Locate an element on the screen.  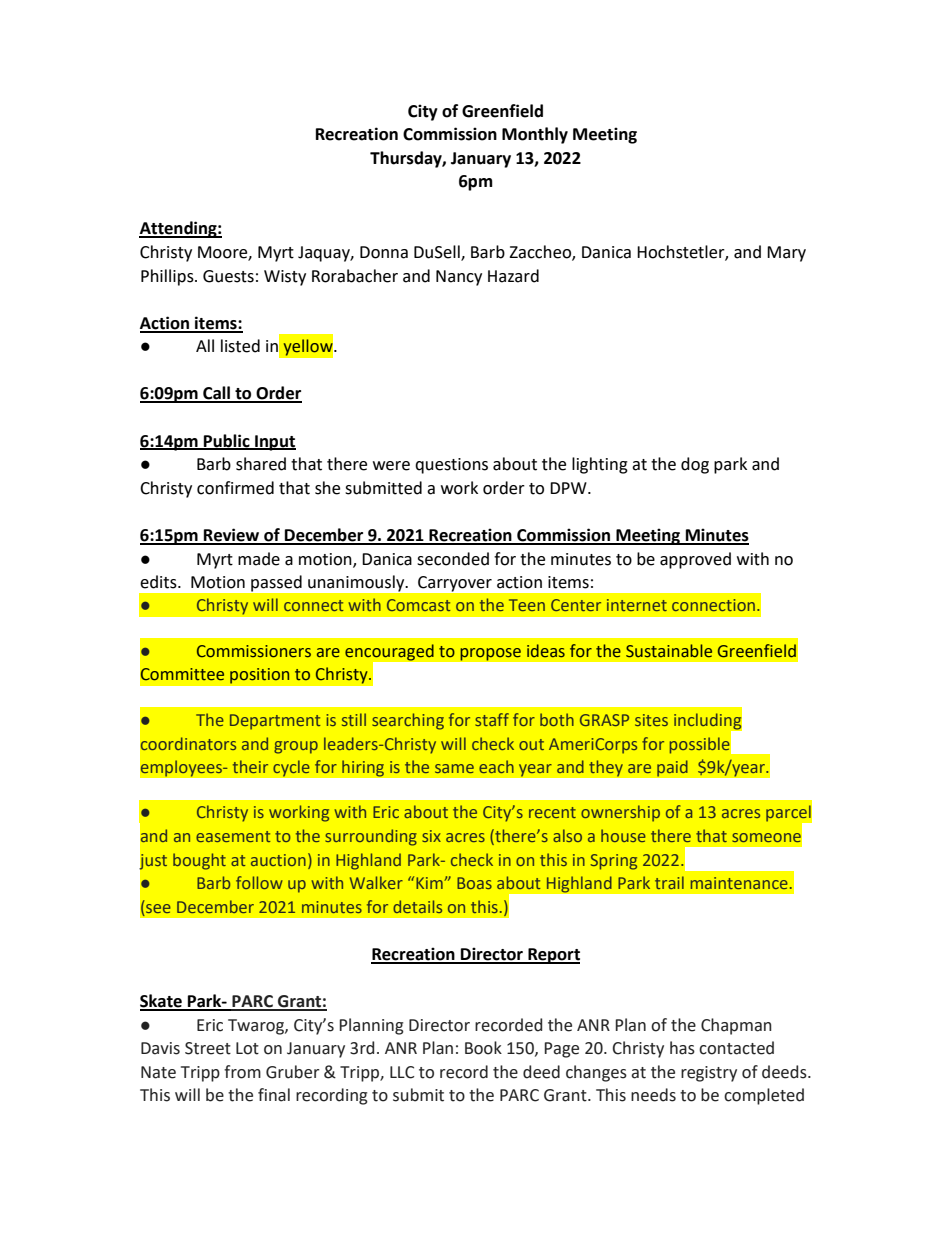
Sustainable is located at coordinates (669, 651).
